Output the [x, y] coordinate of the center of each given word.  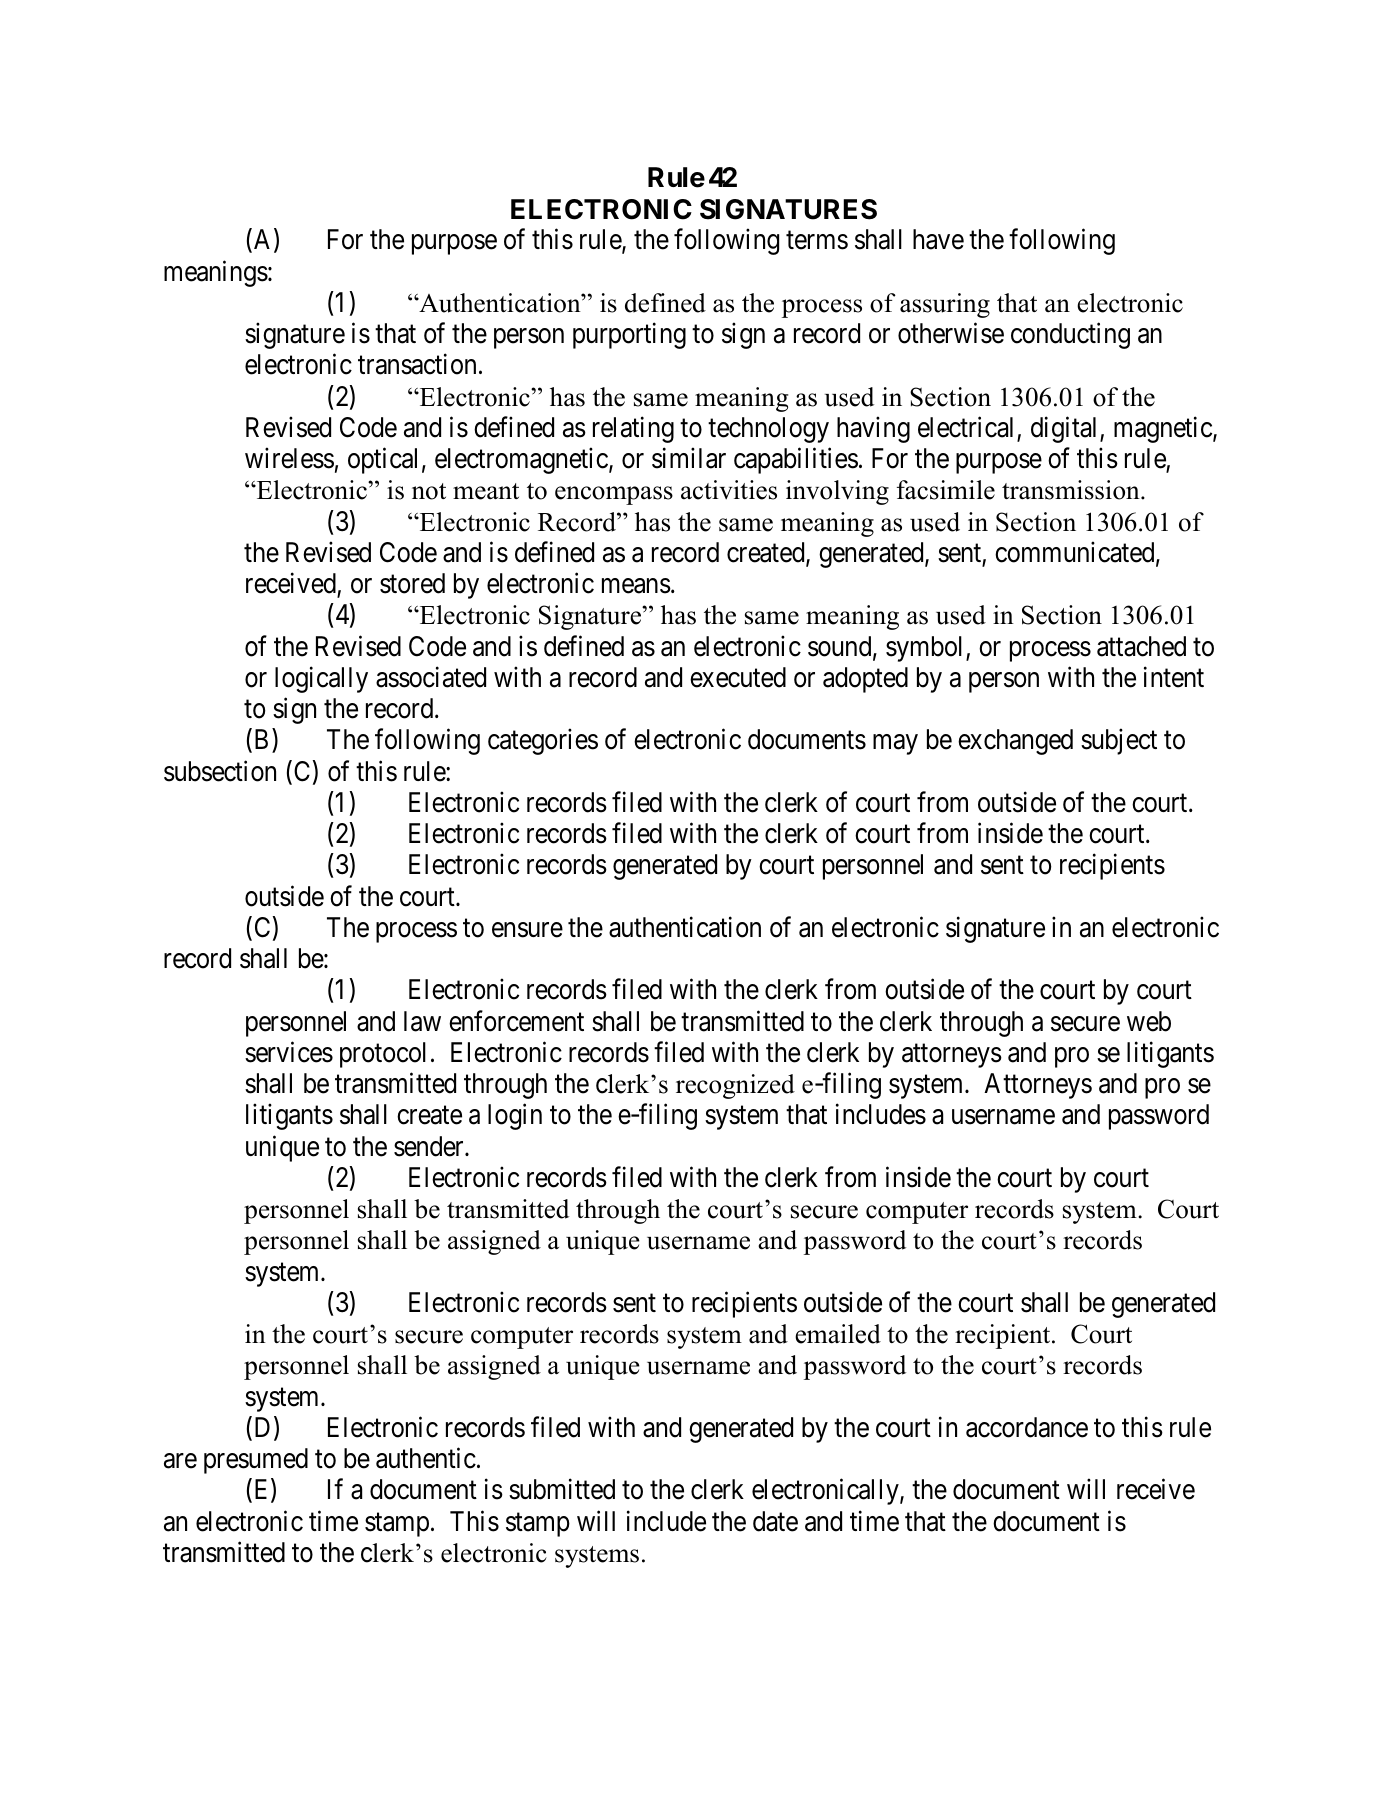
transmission [1072, 490]
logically [321, 679]
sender [430, 1146]
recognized [735, 1086]
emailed [838, 1334]
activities [729, 490]
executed [738, 677]
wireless [289, 458]
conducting [1070, 336]
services [289, 1052]
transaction [417, 364]
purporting [629, 336]
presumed [256, 1461]
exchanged [1015, 742]
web [1149, 1021]
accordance [1027, 1427]
